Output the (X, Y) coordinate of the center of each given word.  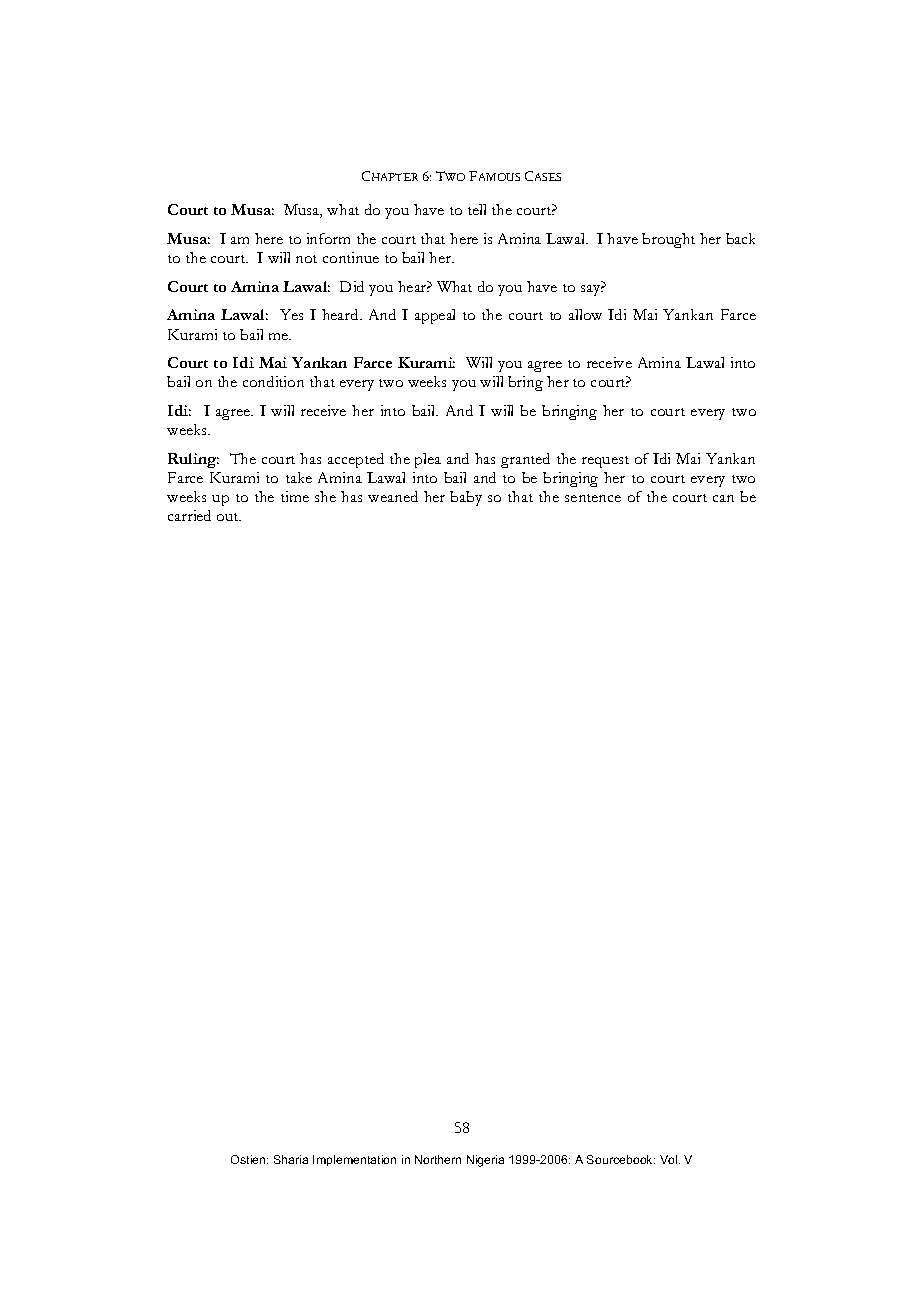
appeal (435, 316)
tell (477, 209)
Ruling (193, 460)
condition (273, 381)
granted (525, 460)
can (723, 498)
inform (328, 238)
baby (466, 498)
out (229, 517)
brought (668, 240)
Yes (291, 314)
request (605, 462)
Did (352, 286)
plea (428, 460)
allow (585, 314)
